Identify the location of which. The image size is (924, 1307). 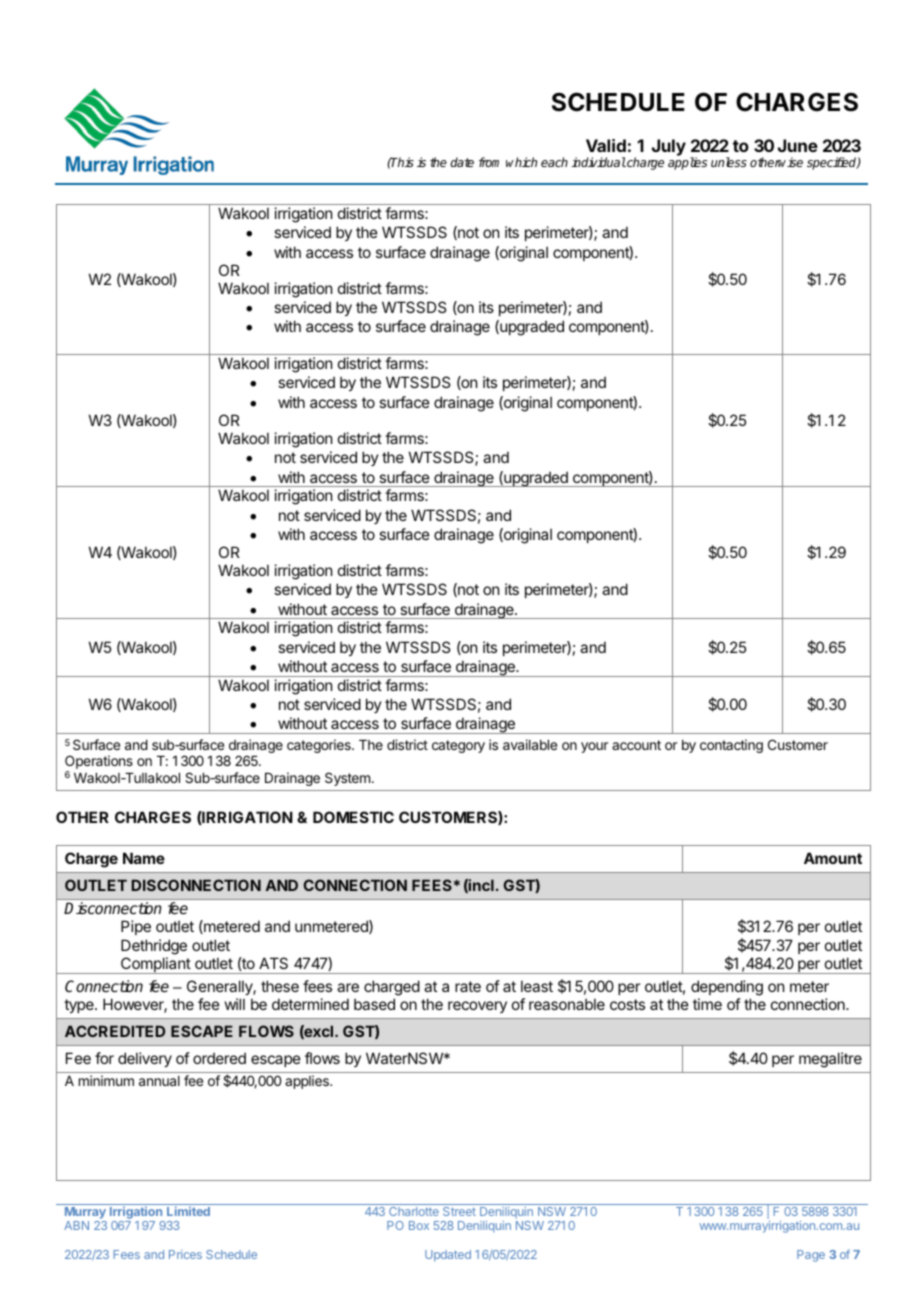
(521, 162).
